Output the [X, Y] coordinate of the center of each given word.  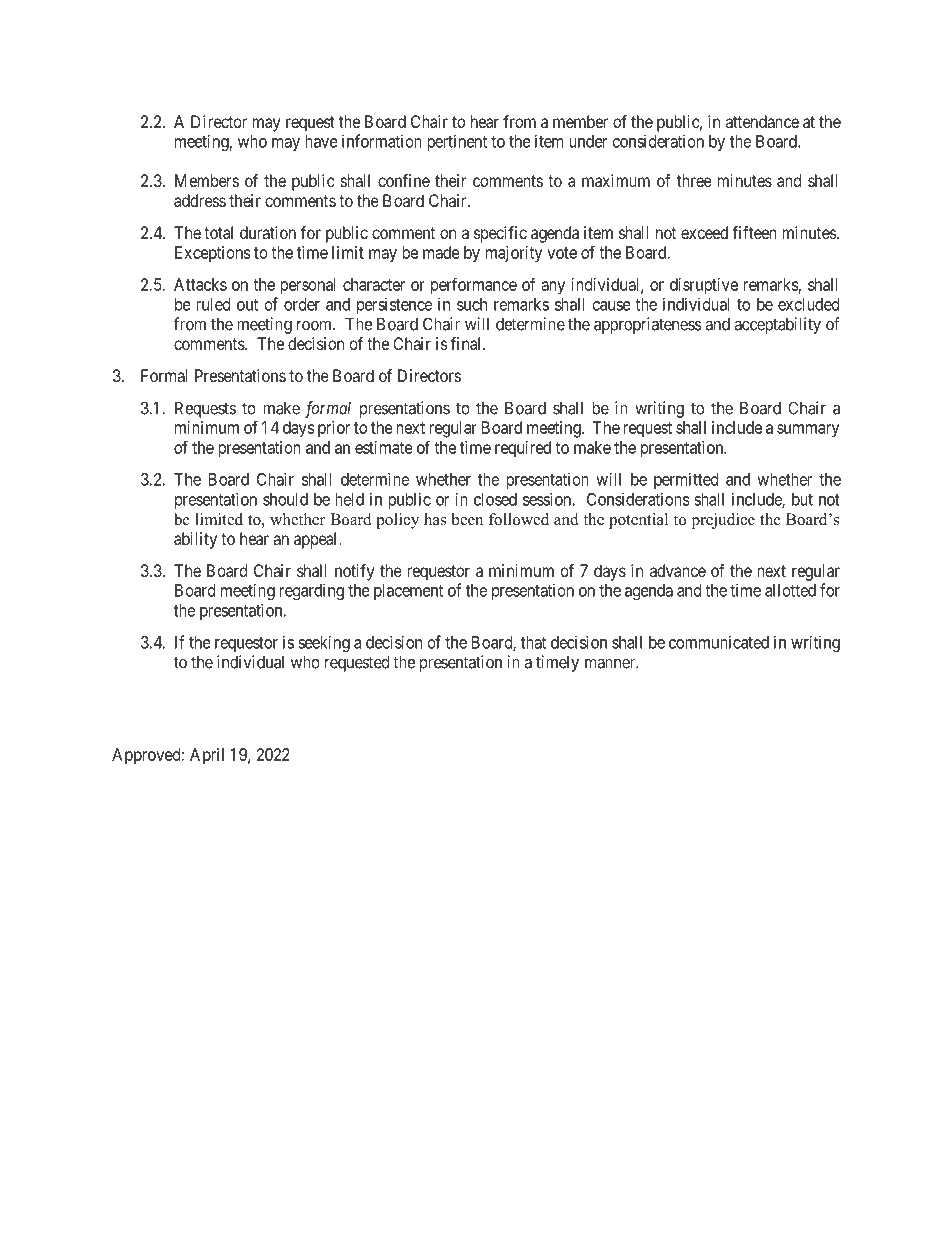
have [321, 141]
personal [308, 286]
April [207, 756]
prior [334, 429]
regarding [312, 592]
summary [808, 431]
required [523, 449]
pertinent [457, 142]
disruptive [704, 286]
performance [474, 286]
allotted [790, 590]
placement [408, 592]
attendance [762, 121]
